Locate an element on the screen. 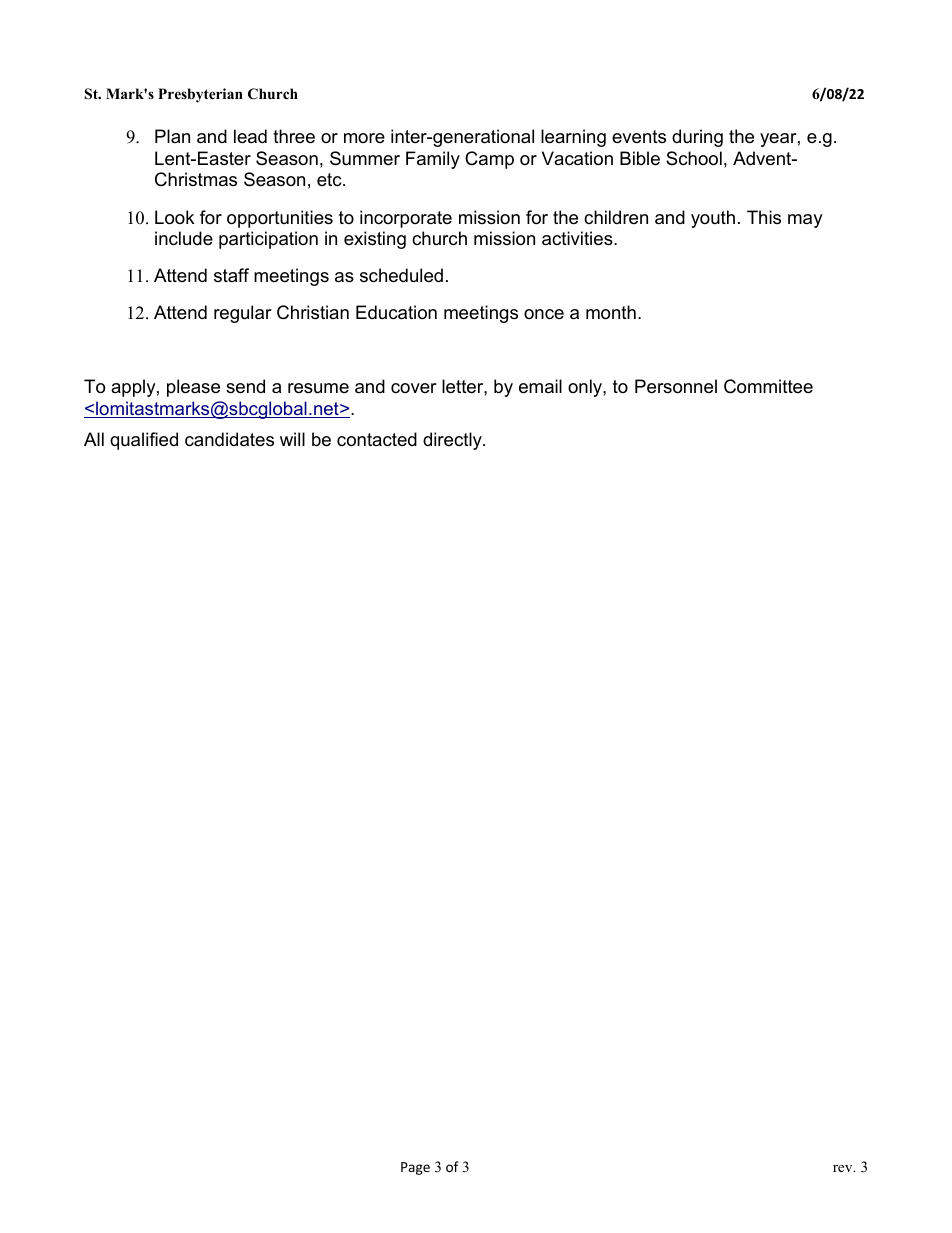 This screenshot has width=952, height=1233. Plan is located at coordinates (172, 136).
